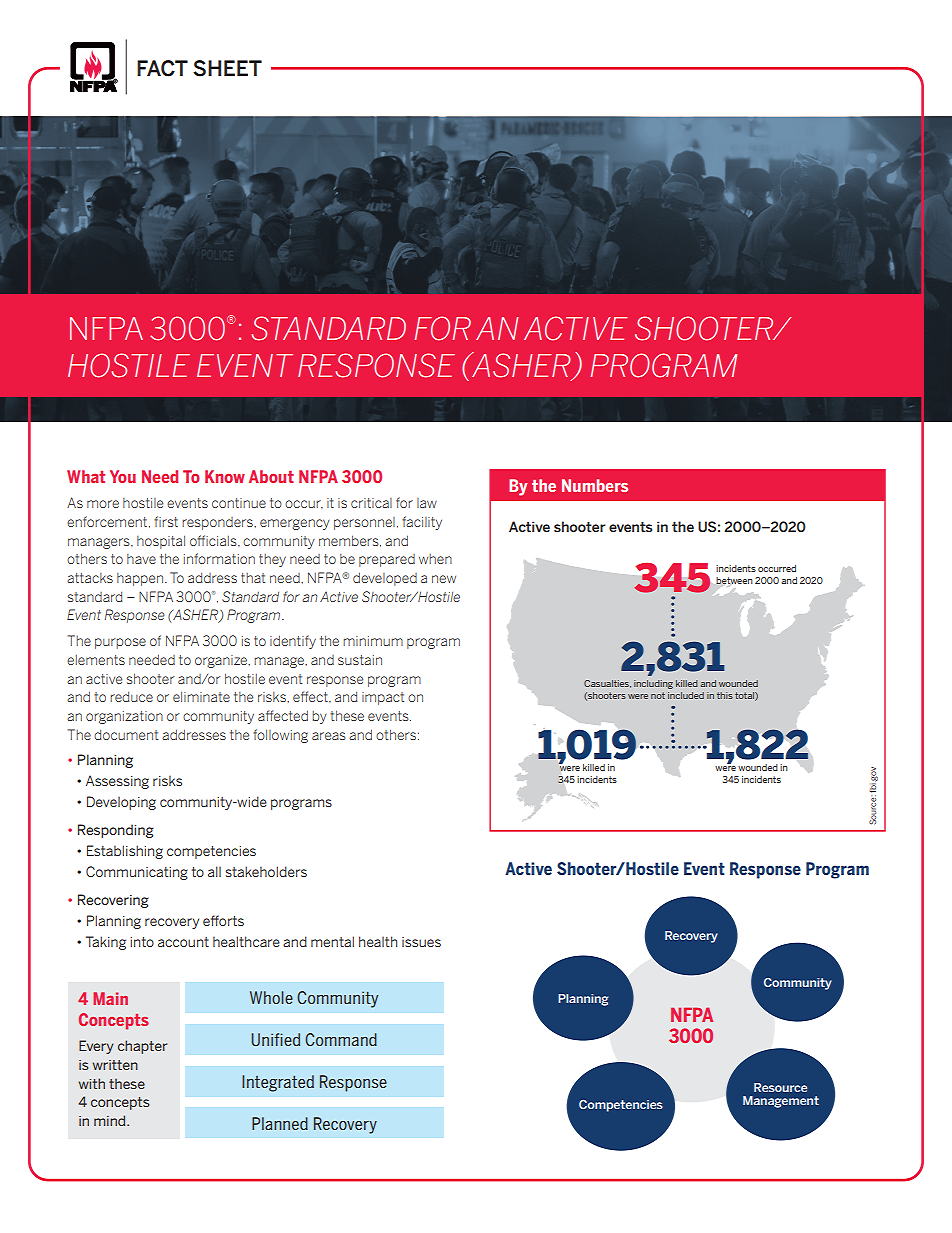 Image resolution: width=952 pixels, height=1233 pixels. Describe the element at coordinates (227, 68) in the screenshot. I see `SHEET` at that location.
